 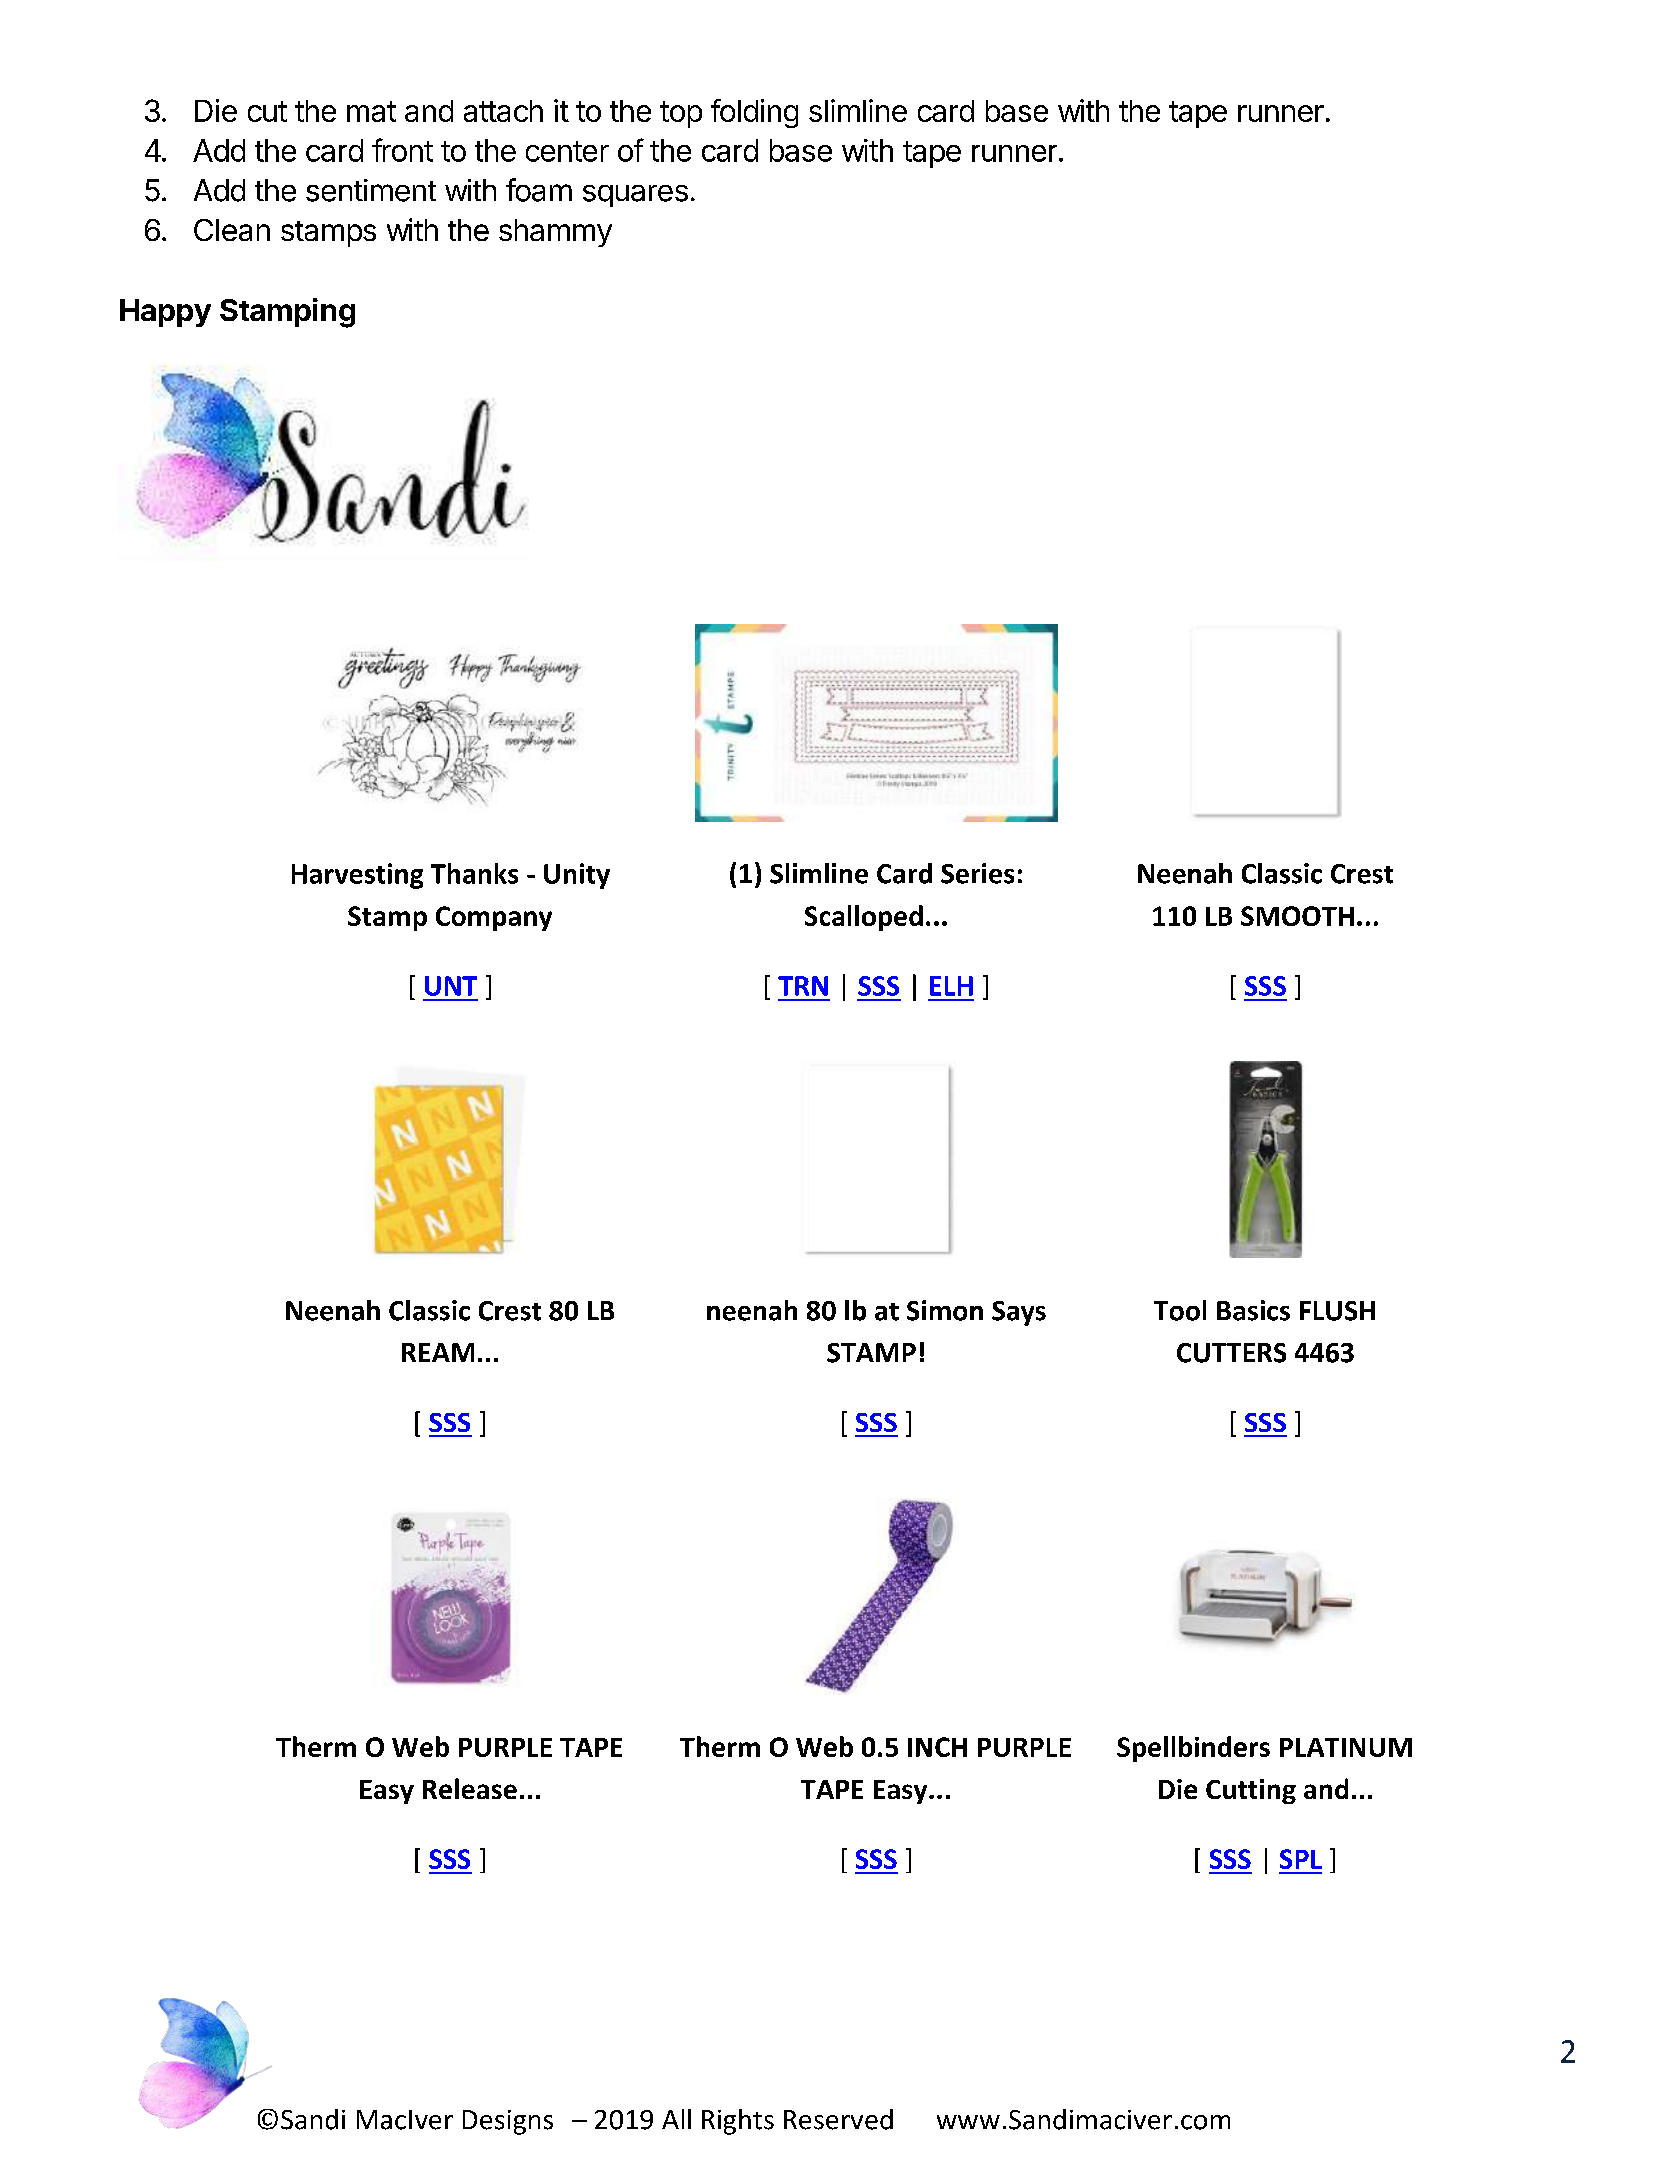 What do you see at coordinates (438, 1352) in the image?
I see `REAM` at bounding box center [438, 1352].
